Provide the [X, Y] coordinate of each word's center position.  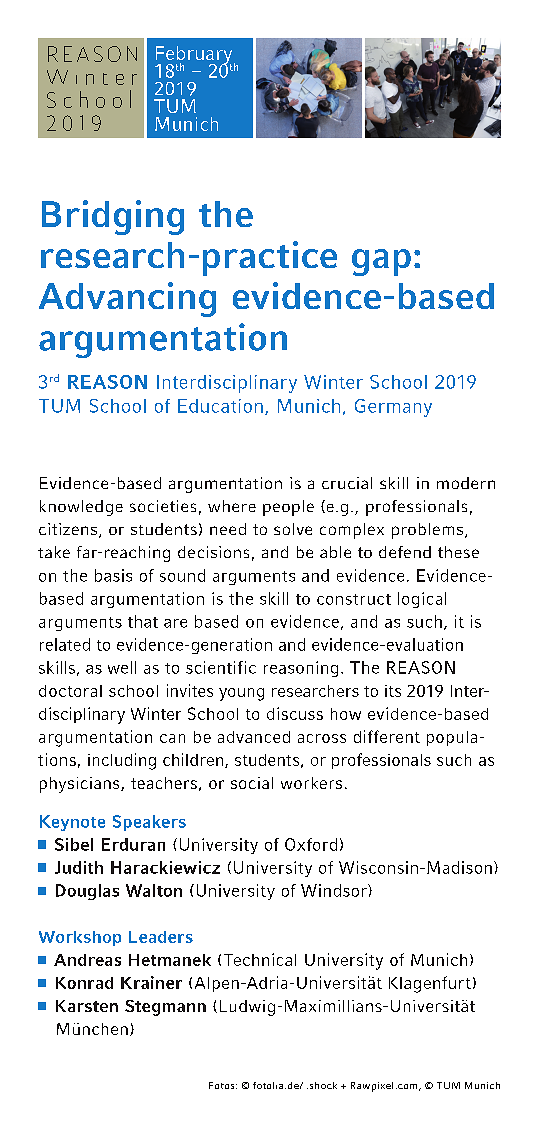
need [228, 529]
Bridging [113, 217]
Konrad [84, 983]
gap [381, 262]
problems [427, 531]
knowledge [81, 508]
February [195, 56]
